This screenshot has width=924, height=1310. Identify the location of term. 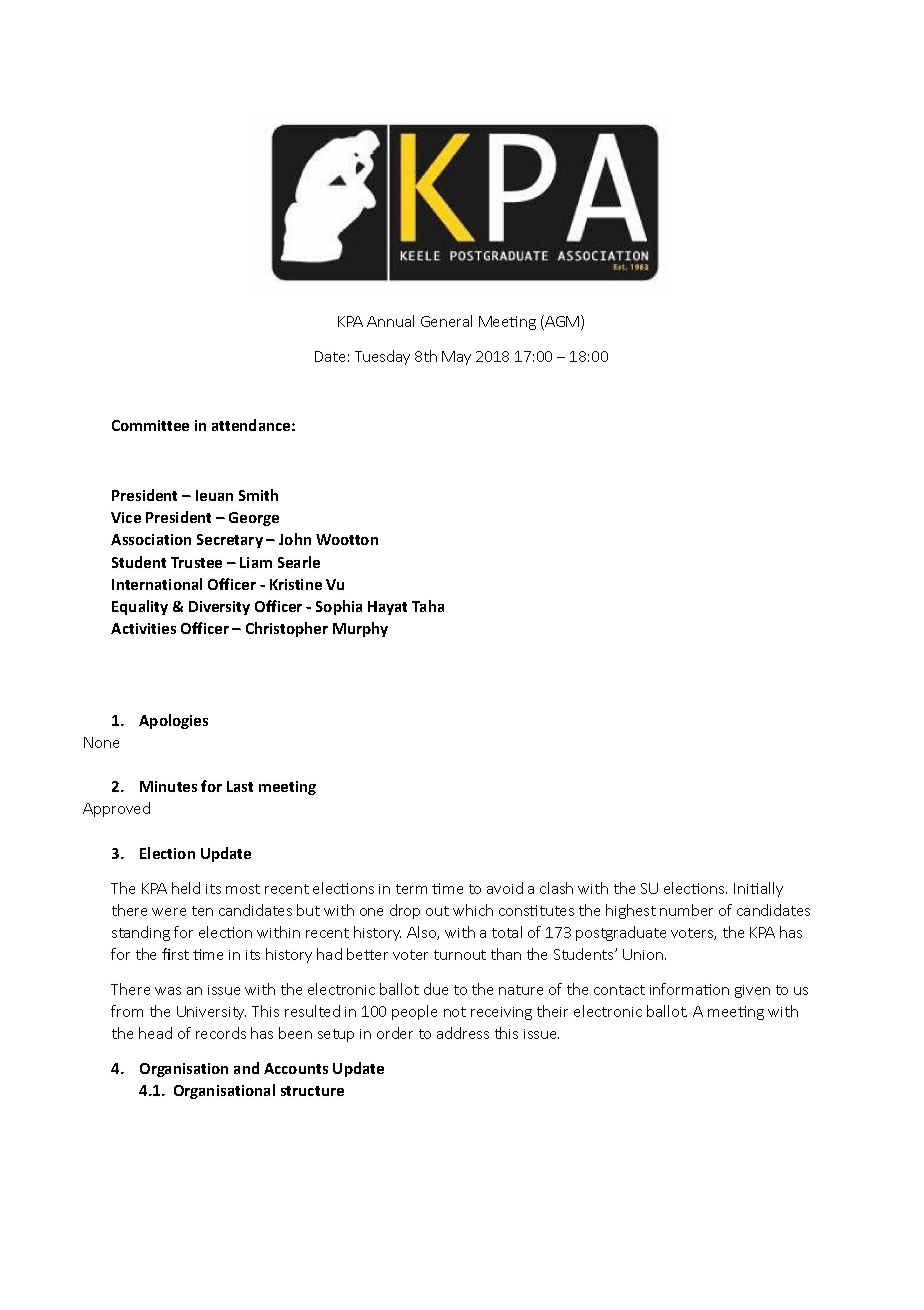
(411, 889).
